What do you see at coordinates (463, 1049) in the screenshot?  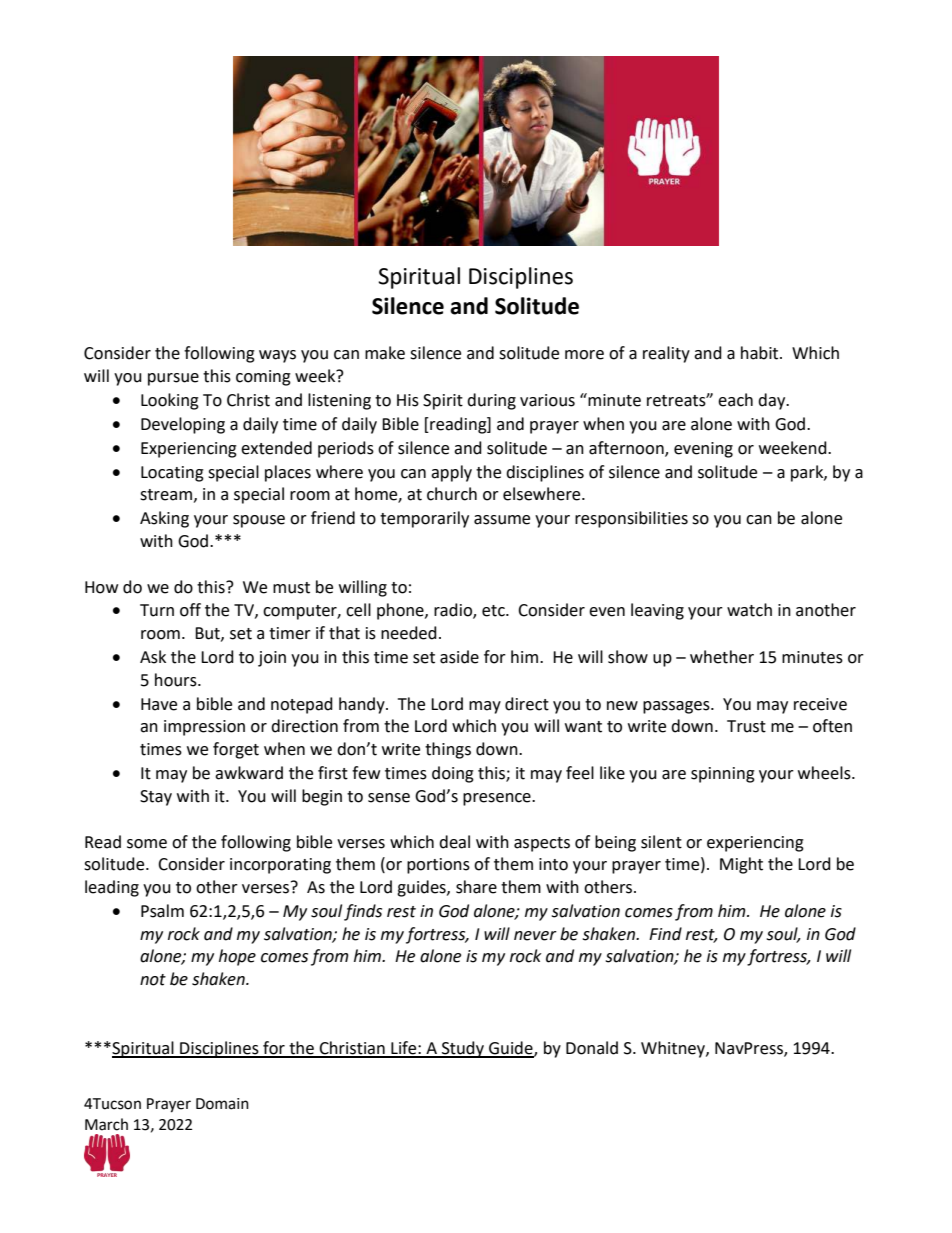 I see `Study` at bounding box center [463, 1049].
